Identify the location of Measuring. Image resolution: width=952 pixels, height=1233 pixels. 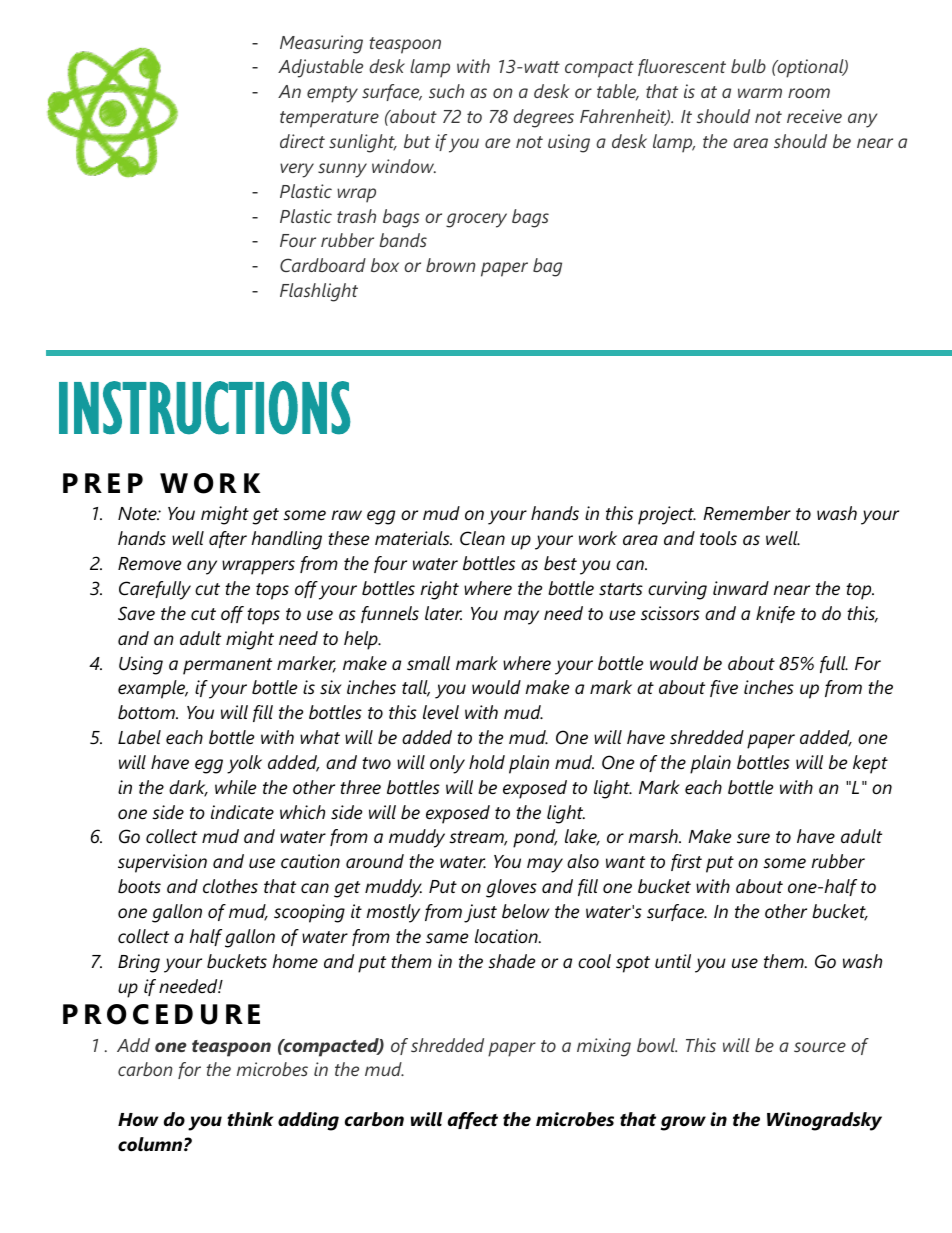
(321, 44).
